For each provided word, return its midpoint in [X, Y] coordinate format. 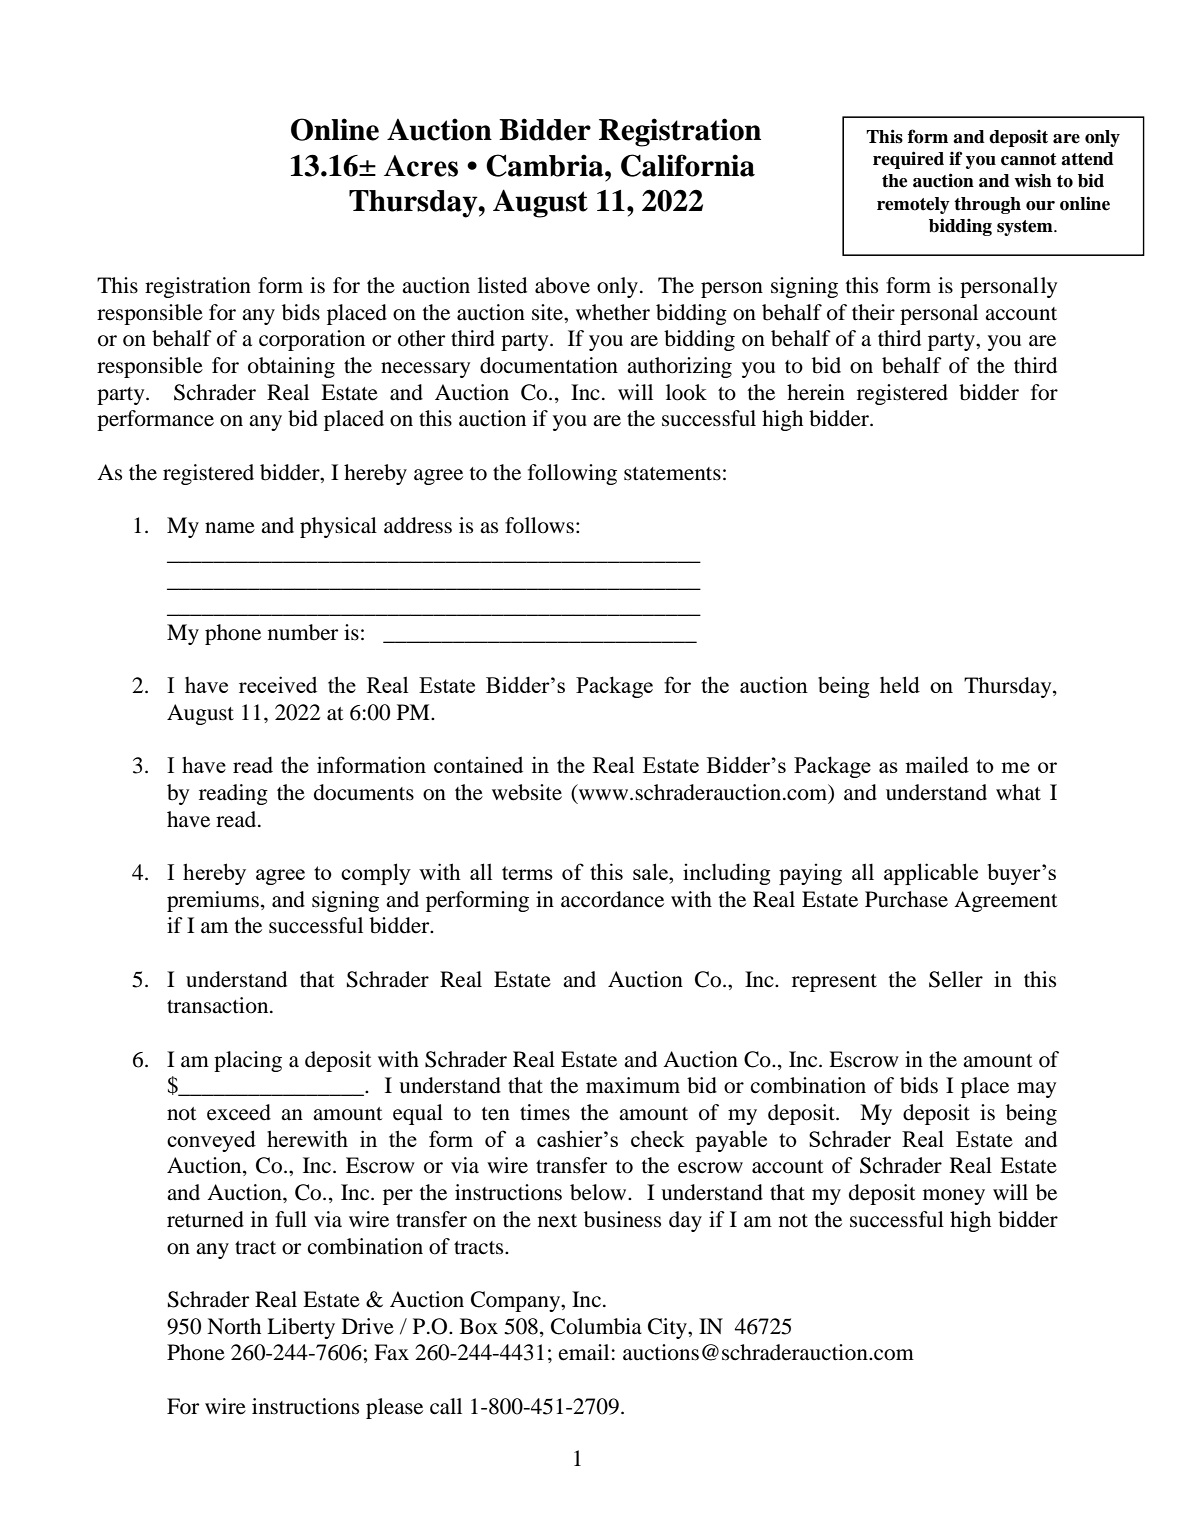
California [688, 165]
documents [364, 792]
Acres [421, 166]
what [1018, 792]
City [668, 1328]
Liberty [301, 1328]
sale [651, 871]
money [954, 1197]
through [987, 205]
